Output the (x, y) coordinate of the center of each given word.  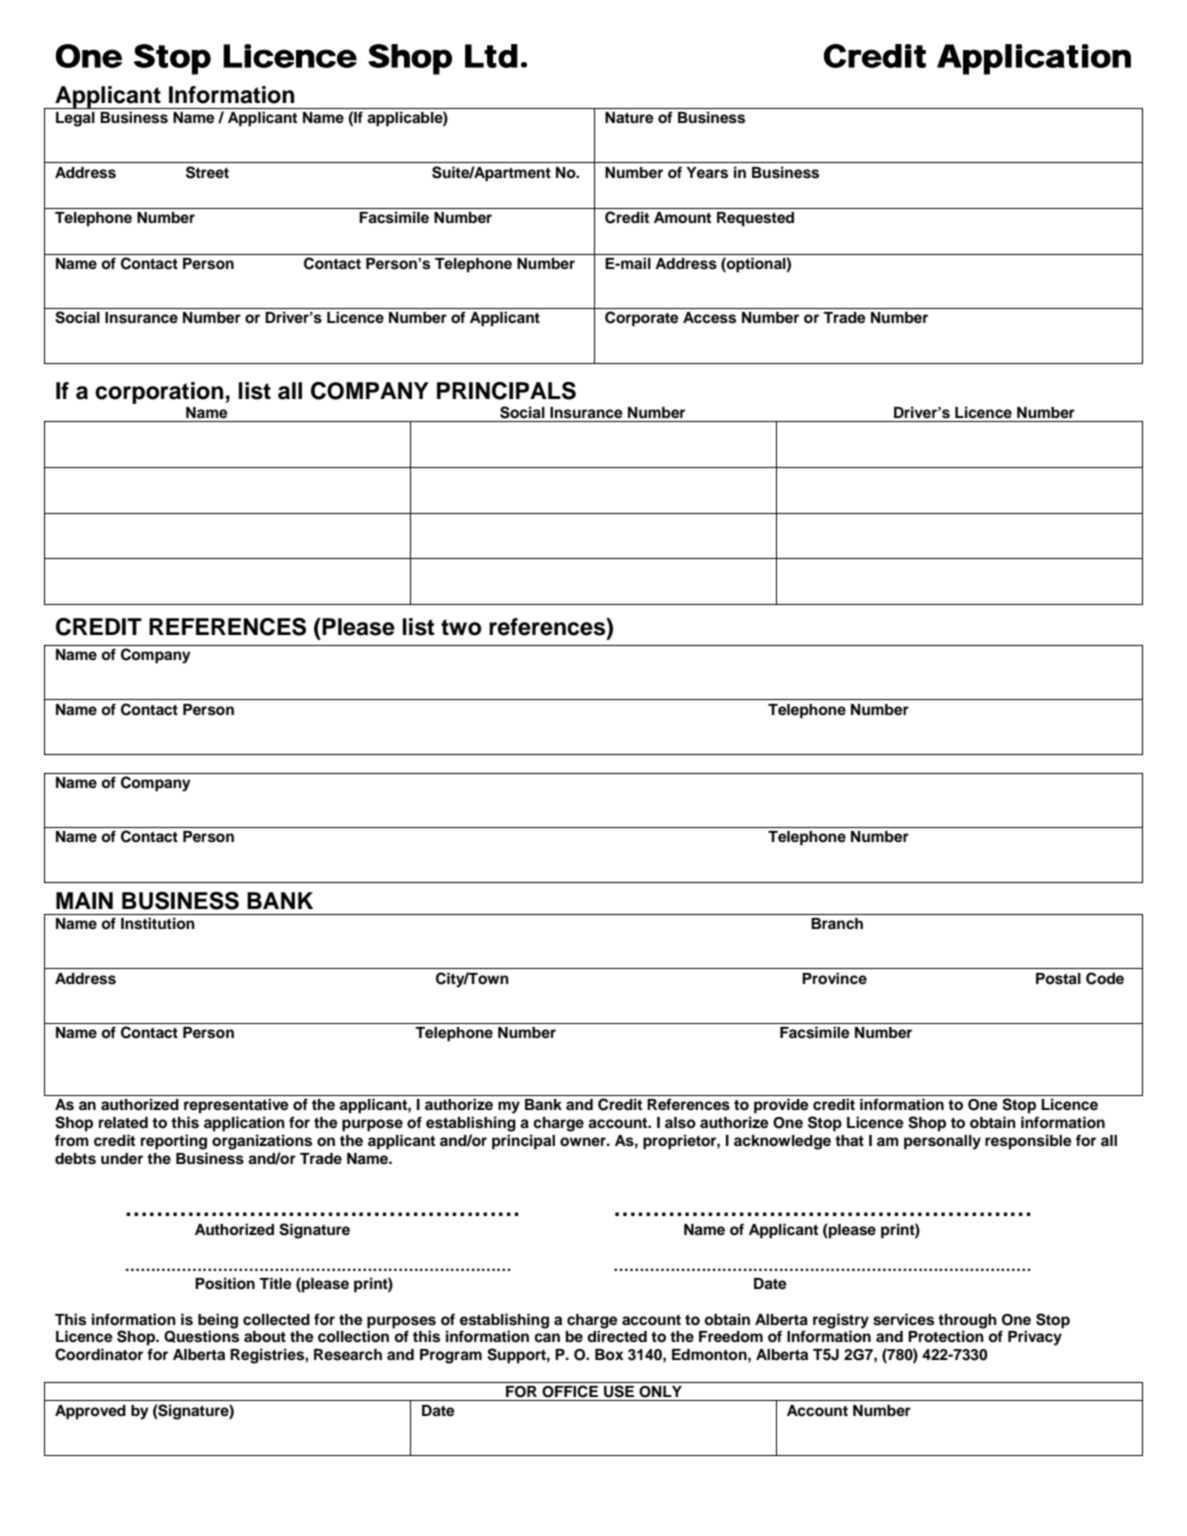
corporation (159, 393)
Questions (201, 1336)
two (461, 627)
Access (709, 318)
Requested (755, 219)
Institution (158, 923)
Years (707, 173)
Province (834, 978)
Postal (1058, 979)
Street (207, 172)
